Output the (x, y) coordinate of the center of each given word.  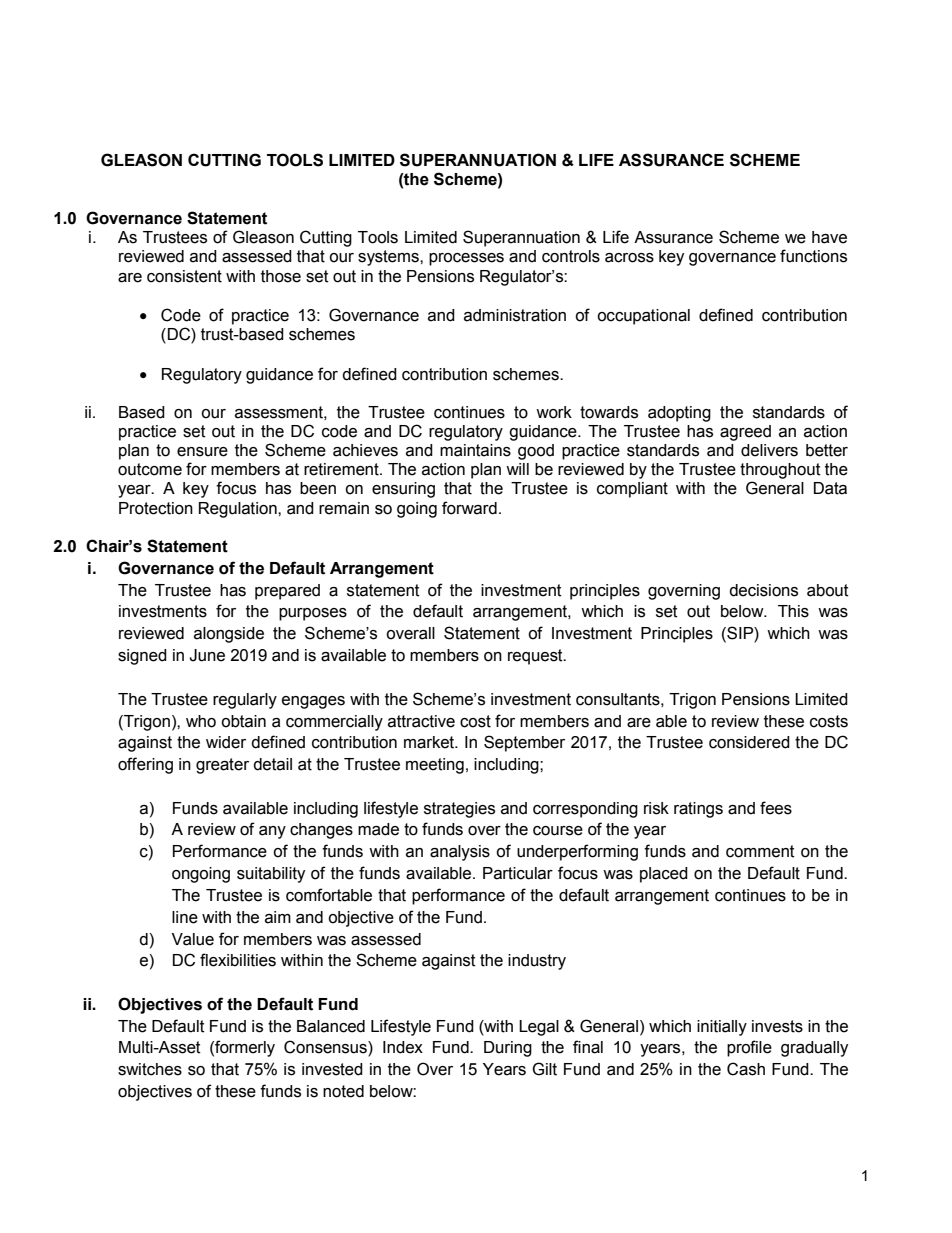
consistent (184, 276)
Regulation (239, 510)
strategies (459, 810)
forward (469, 508)
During (508, 1049)
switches (150, 1069)
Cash (746, 1069)
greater (222, 766)
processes (466, 259)
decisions (763, 590)
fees (776, 808)
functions (813, 256)
